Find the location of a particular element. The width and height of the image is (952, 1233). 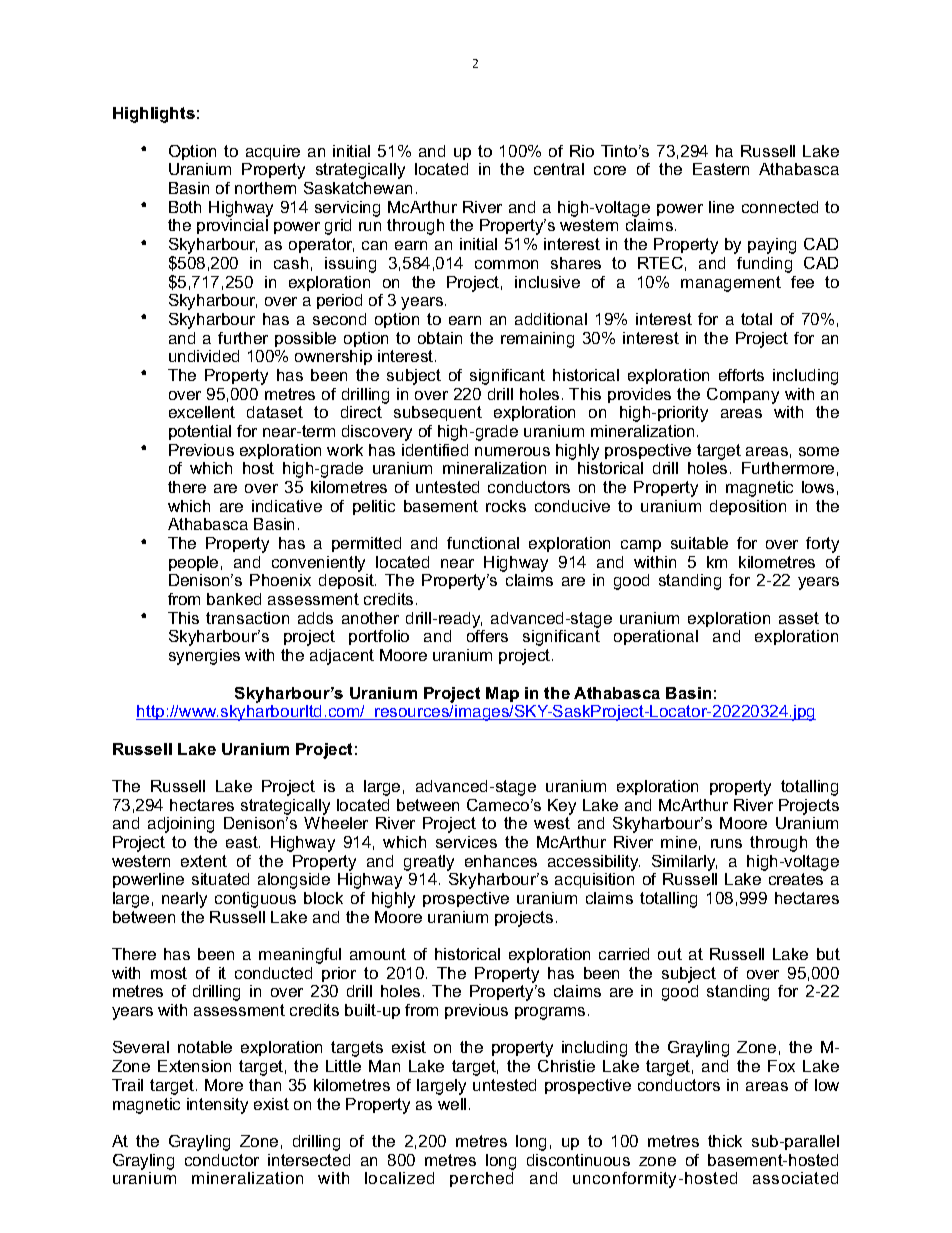

central is located at coordinates (559, 169).
